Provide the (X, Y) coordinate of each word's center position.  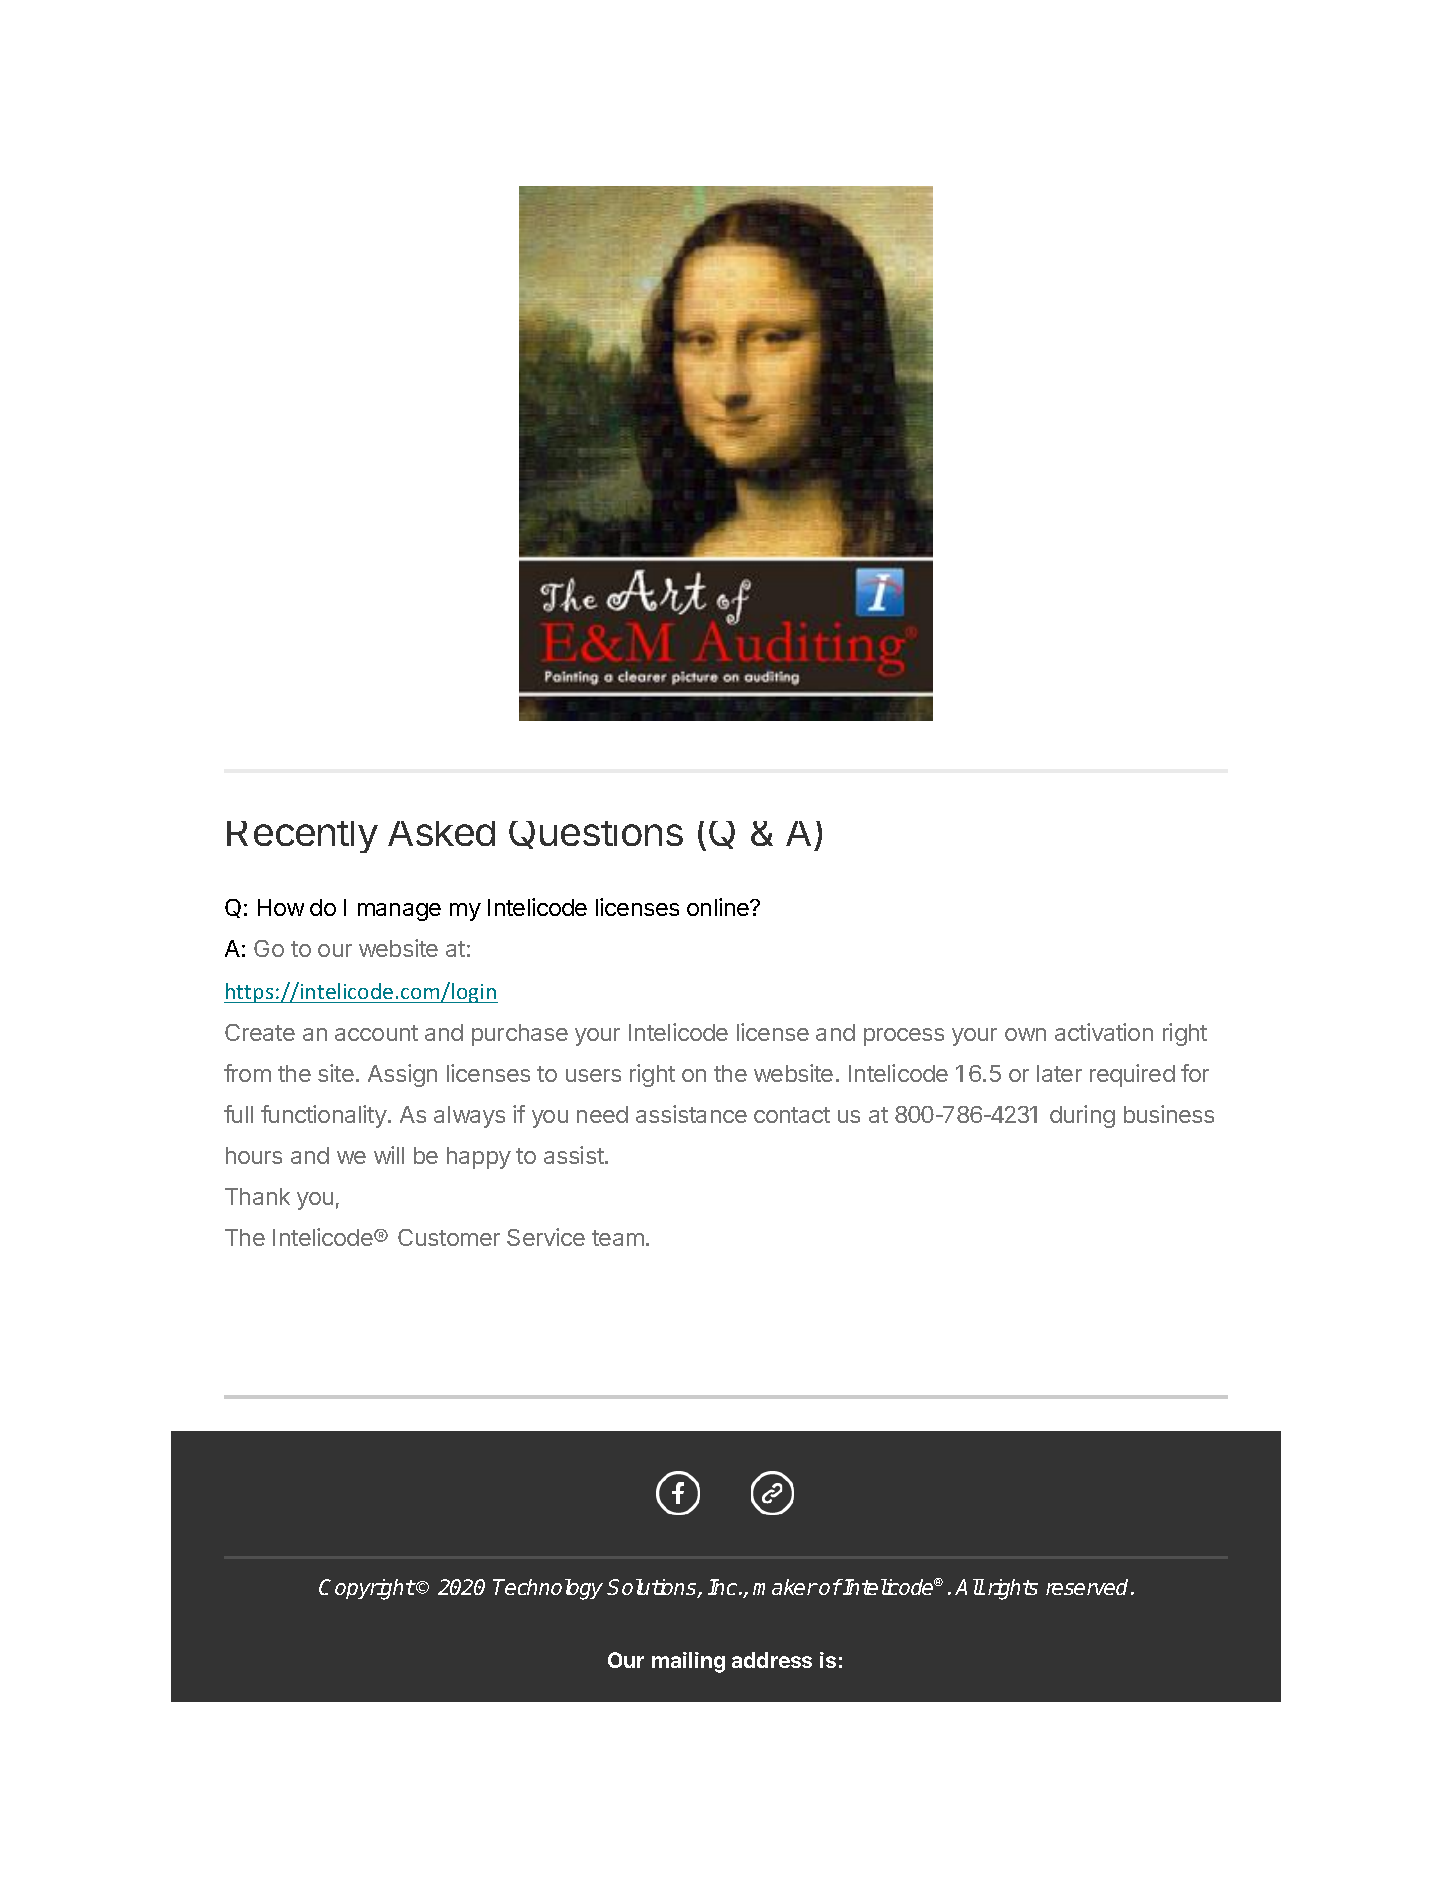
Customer (449, 1237)
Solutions (653, 1588)
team (618, 1238)
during (1082, 1116)
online (719, 907)
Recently (302, 837)
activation (1104, 1032)
